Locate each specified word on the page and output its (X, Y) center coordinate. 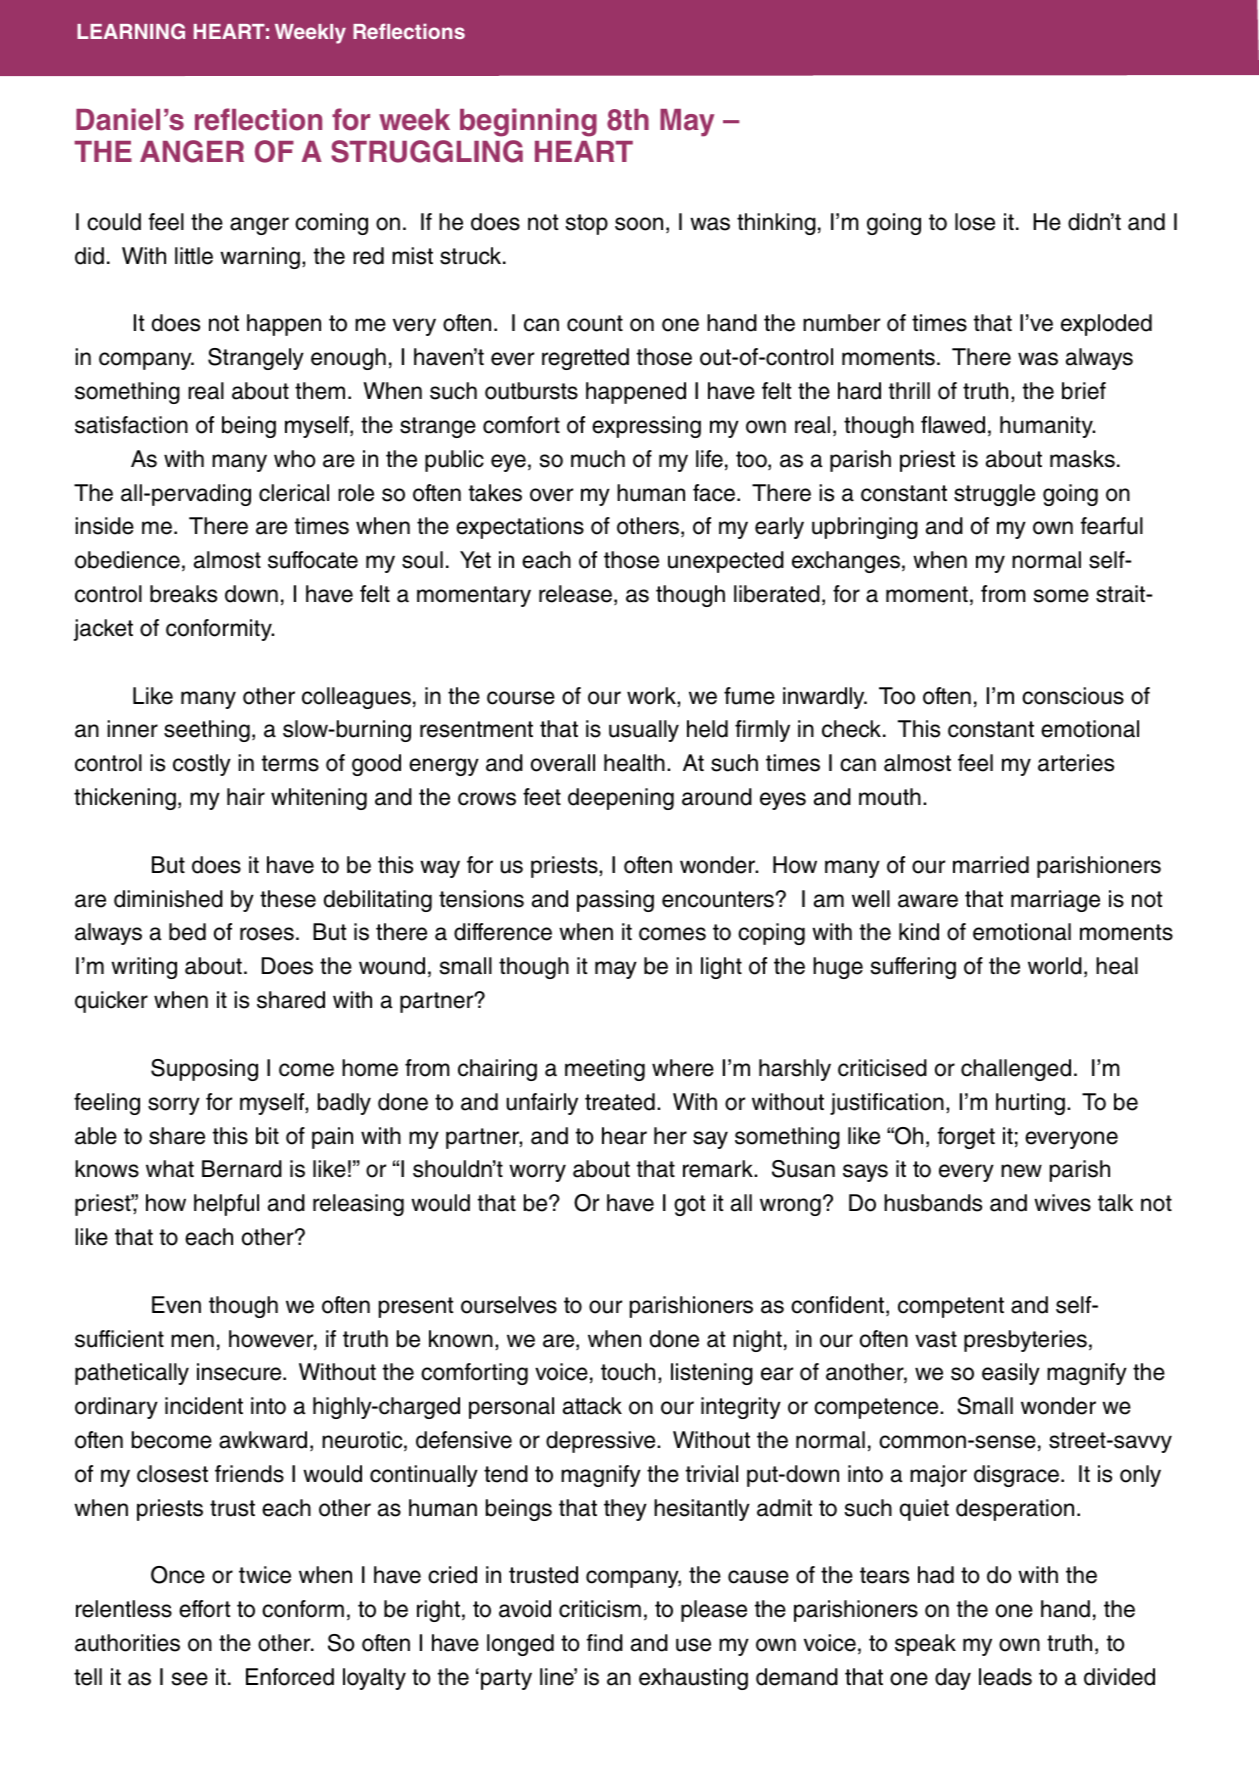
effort (204, 1609)
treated (620, 1102)
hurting (1030, 1104)
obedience (127, 560)
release (575, 594)
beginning (528, 122)
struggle (994, 495)
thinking (776, 224)
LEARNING (131, 31)
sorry (174, 1106)
